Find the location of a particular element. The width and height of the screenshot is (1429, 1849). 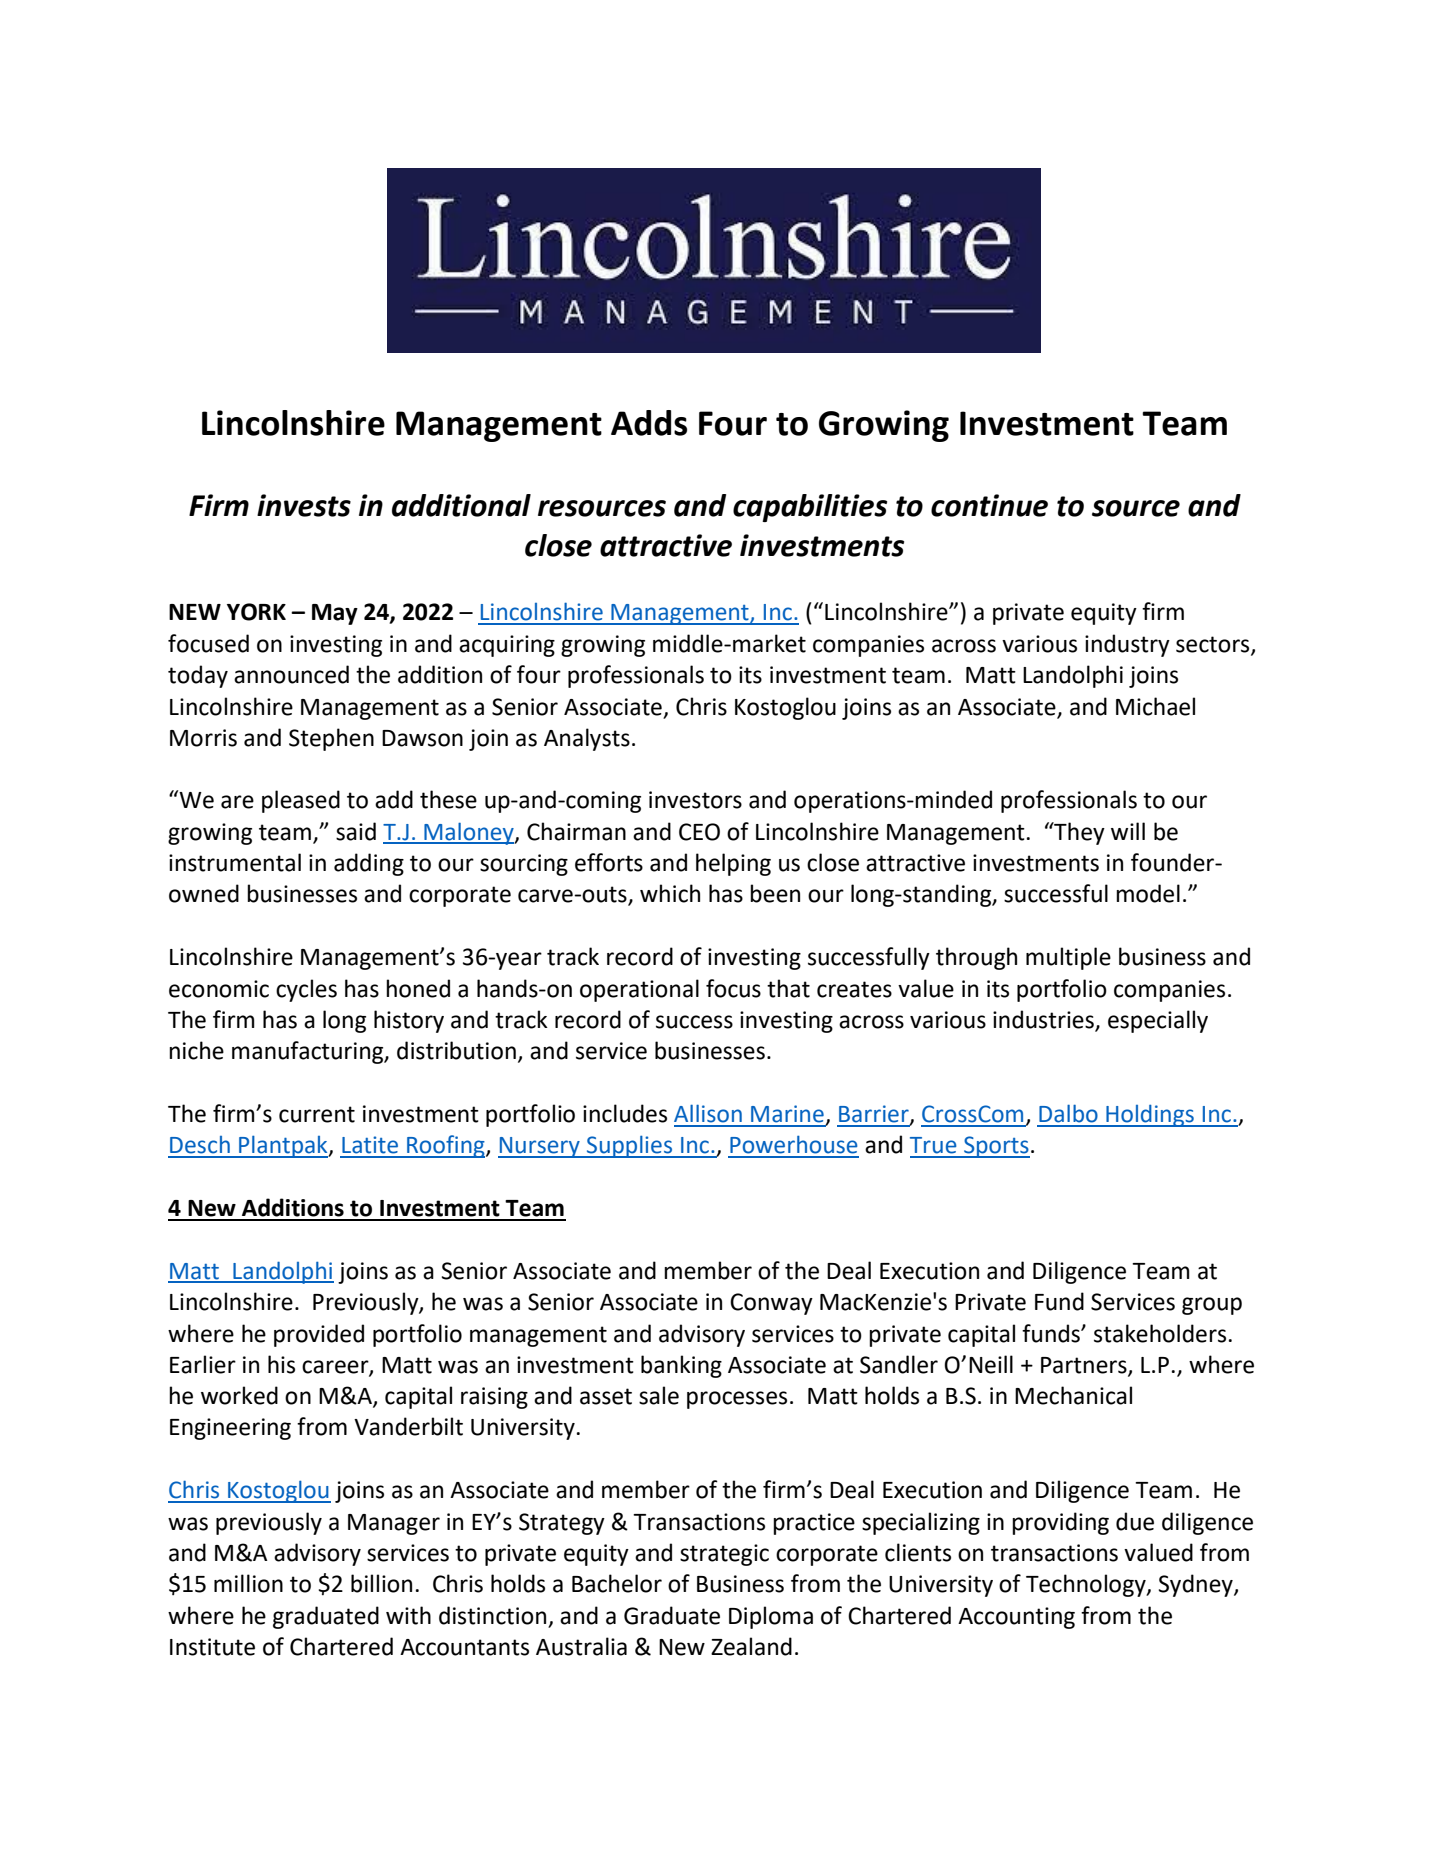

industries is located at coordinates (1044, 1020).
